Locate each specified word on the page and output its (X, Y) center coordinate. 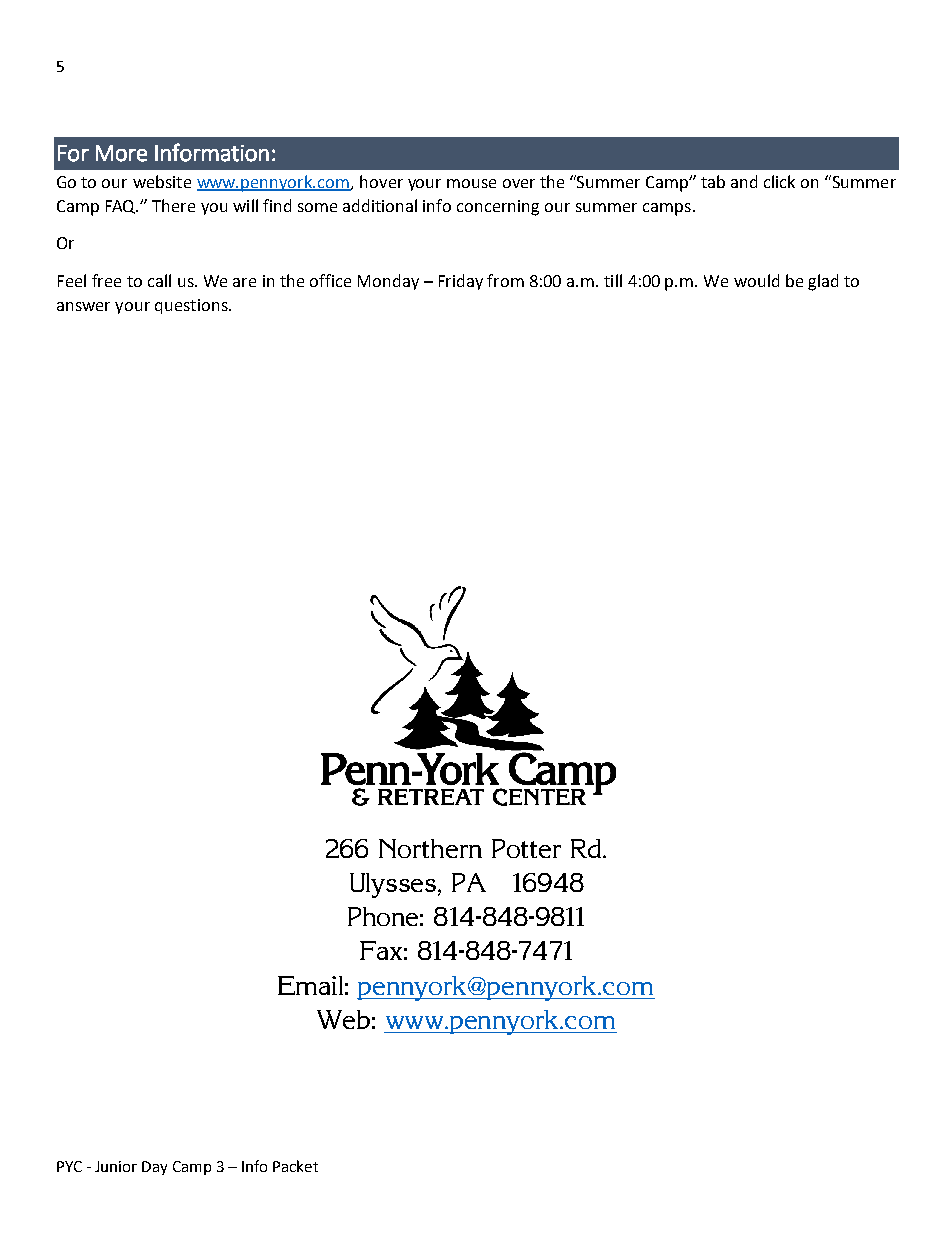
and (744, 181)
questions (192, 306)
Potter (526, 848)
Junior (116, 1166)
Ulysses (394, 885)
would (756, 280)
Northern (430, 848)
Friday (461, 282)
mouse (471, 183)
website (162, 181)
